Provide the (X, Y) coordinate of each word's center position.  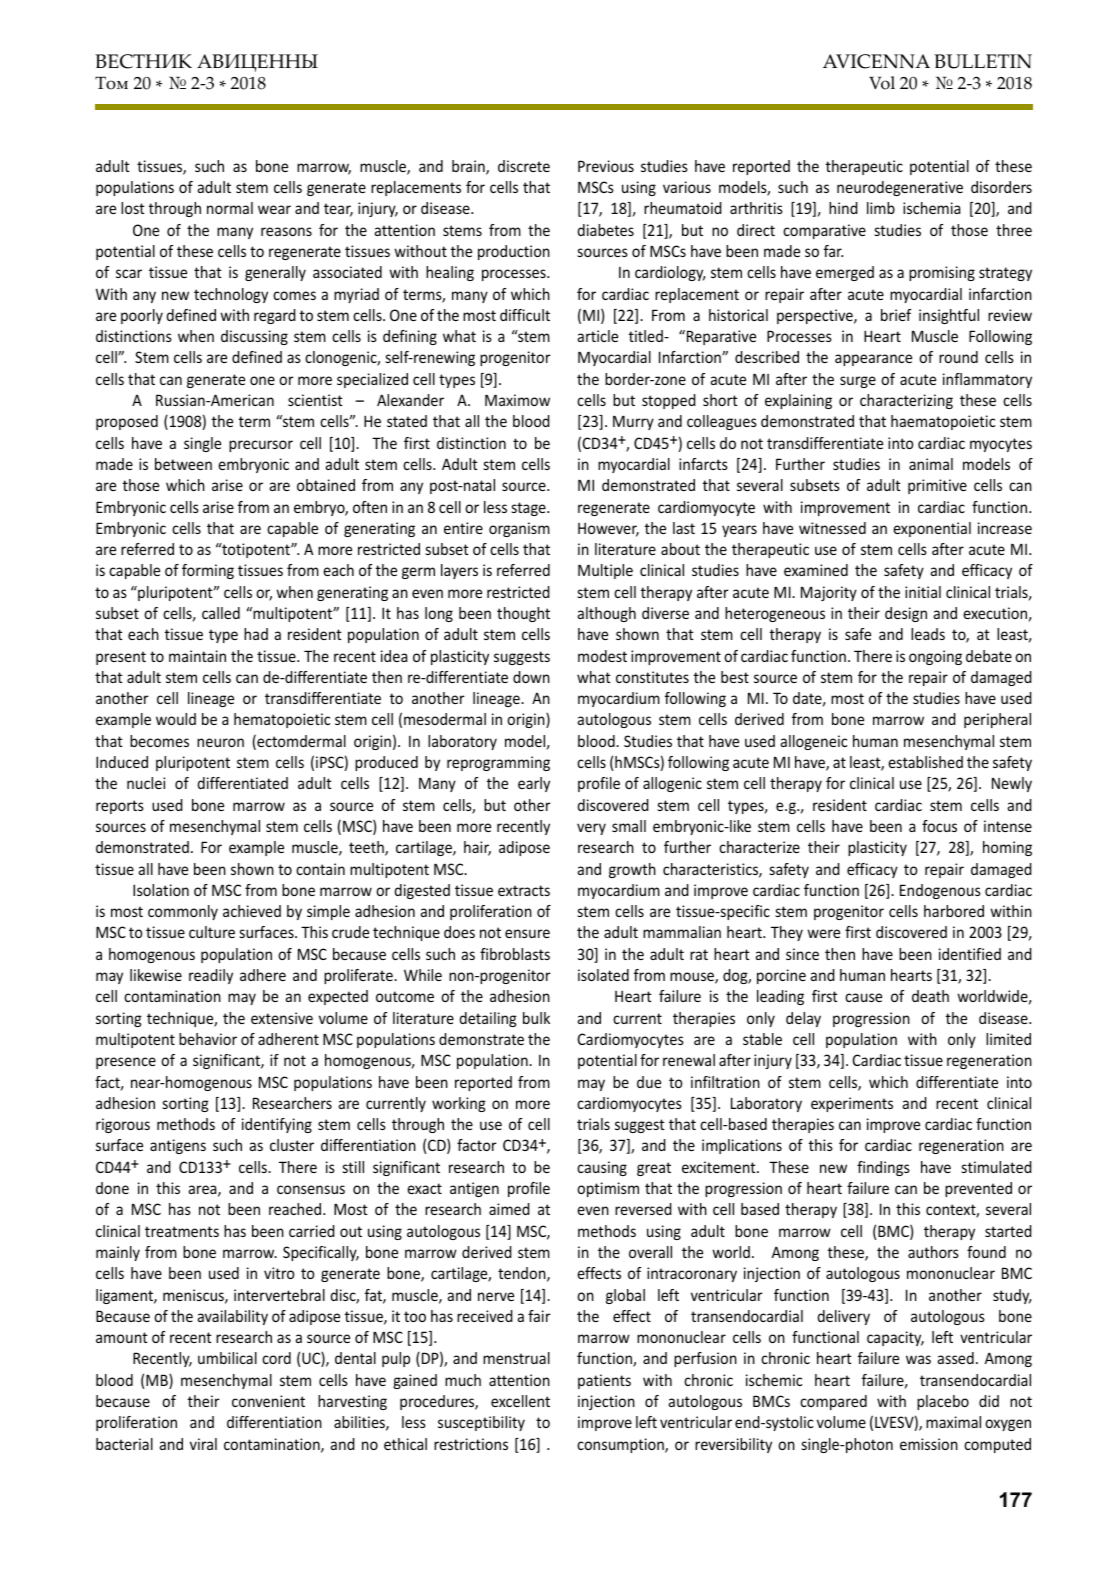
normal (230, 208)
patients (604, 1381)
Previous (606, 166)
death (930, 996)
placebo (943, 1402)
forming (208, 571)
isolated (603, 975)
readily (211, 976)
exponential (932, 529)
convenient (268, 1401)
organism (519, 529)
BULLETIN (983, 61)
